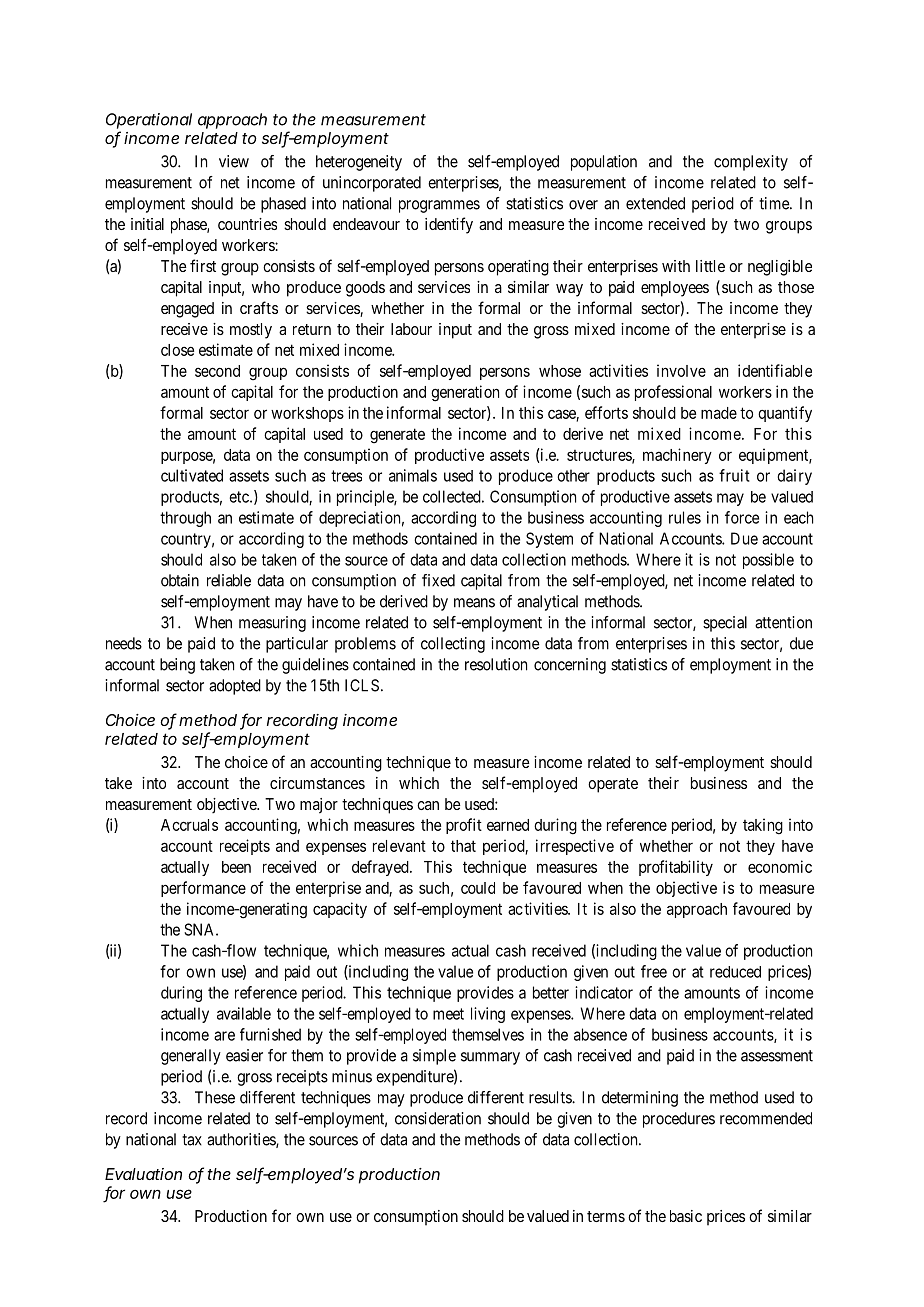 This screenshot has width=924, height=1307. What do you see at coordinates (234, 161) in the screenshot?
I see `view` at bounding box center [234, 161].
